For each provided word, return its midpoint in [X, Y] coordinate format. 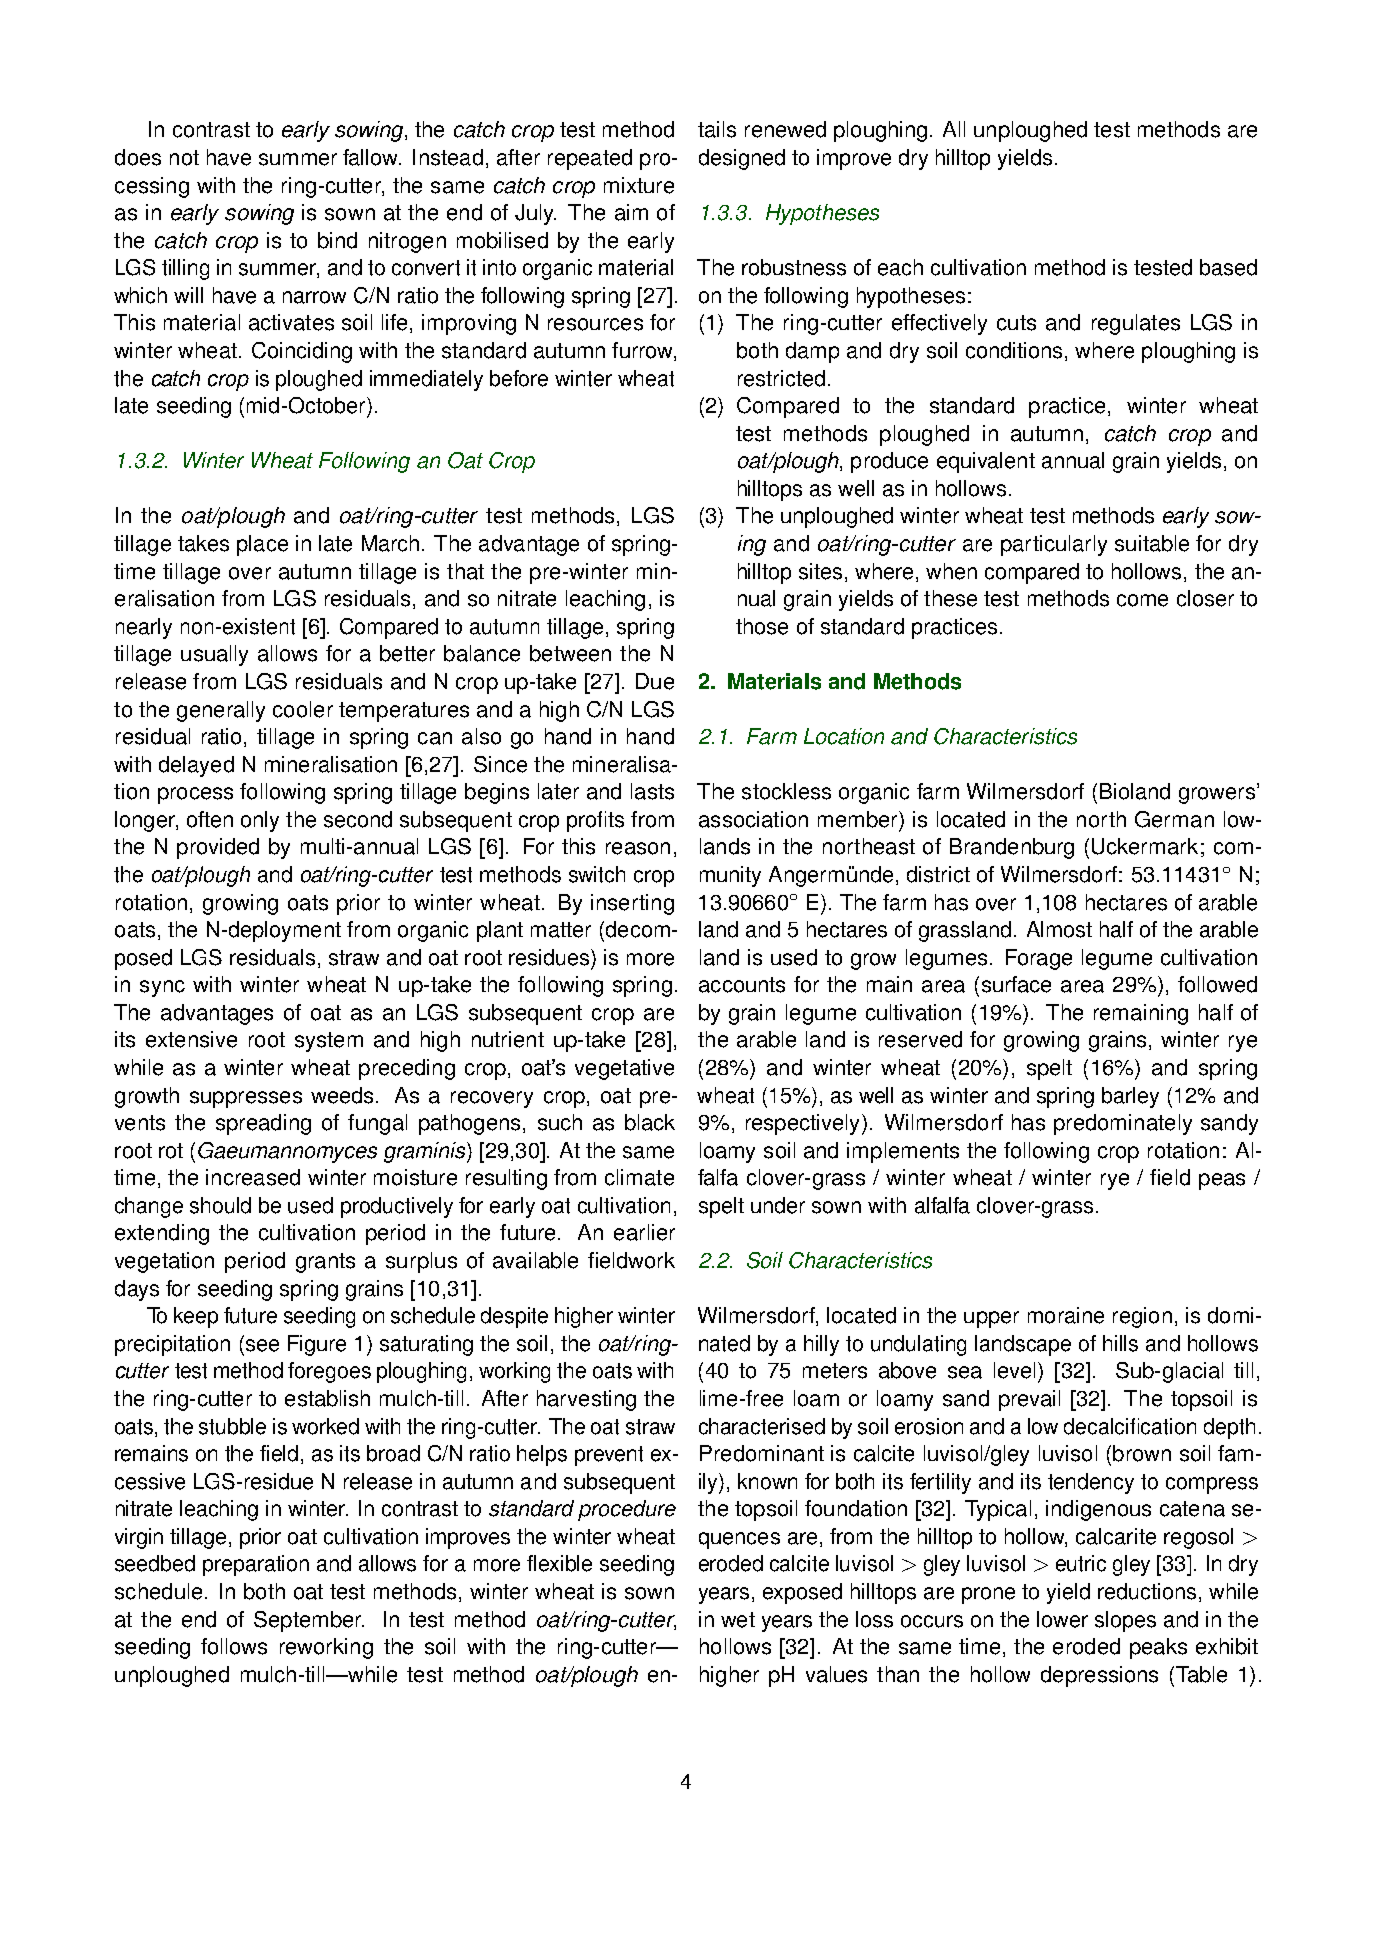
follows [234, 1646]
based [1228, 267]
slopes [1125, 1621]
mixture [639, 185]
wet [738, 1620]
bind [337, 240]
